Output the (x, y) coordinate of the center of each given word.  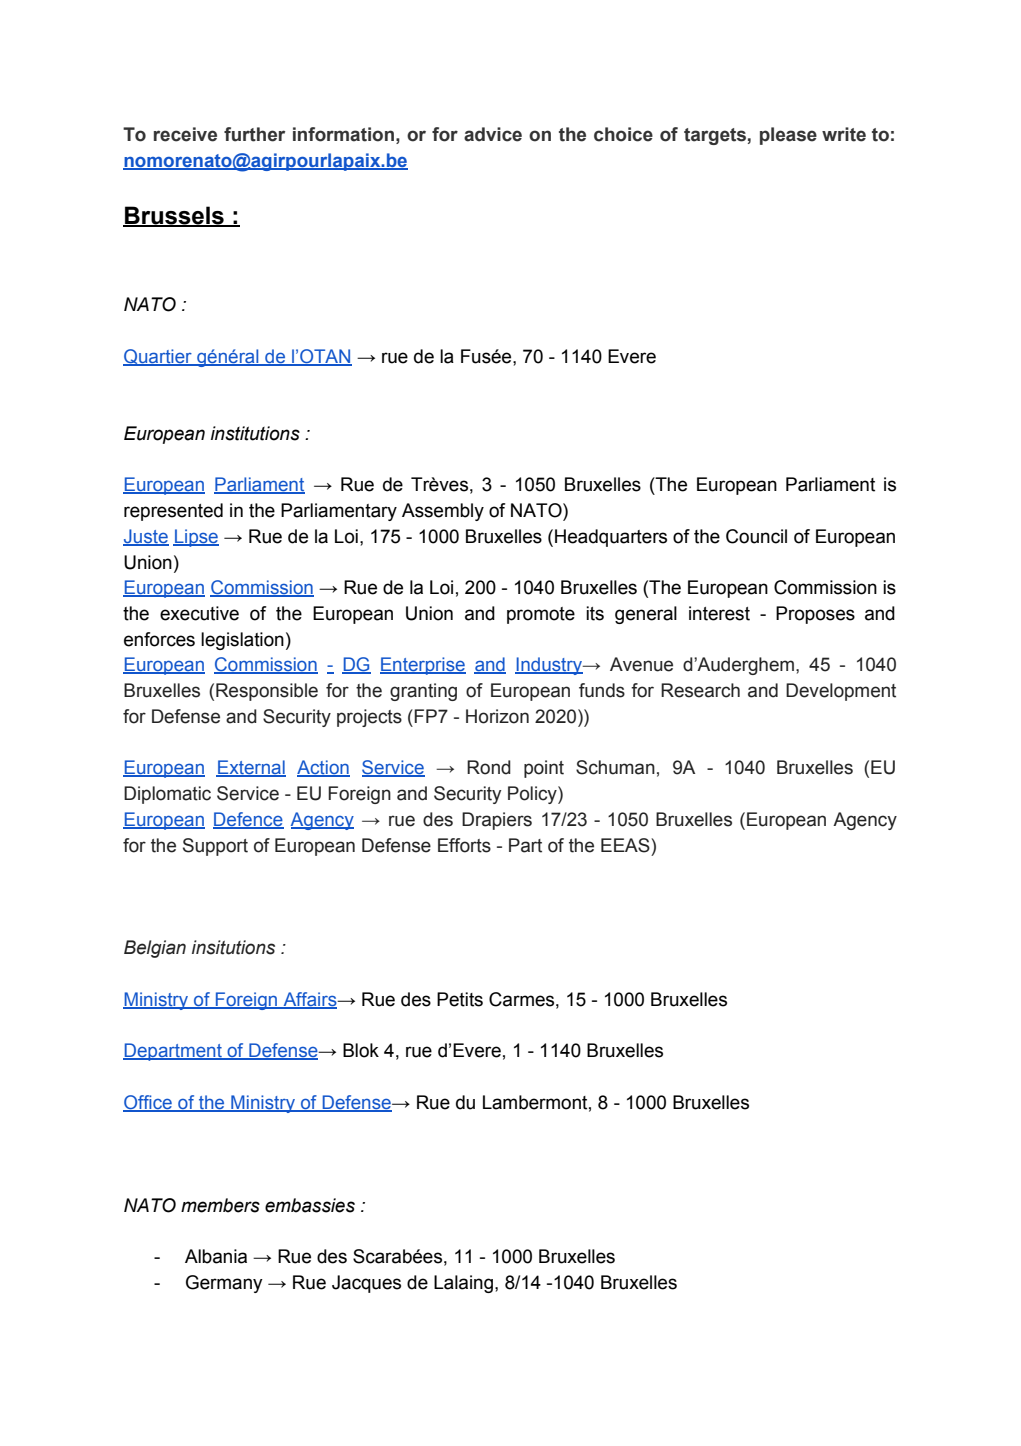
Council (756, 536)
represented (173, 512)
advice (493, 134)
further (254, 134)
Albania (216, 1256)
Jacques (366, 1284)
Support (215, 847)
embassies (310, 1205)
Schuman (615, 767)
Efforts (464, 845)
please (788, 136)
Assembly (443, 512)
